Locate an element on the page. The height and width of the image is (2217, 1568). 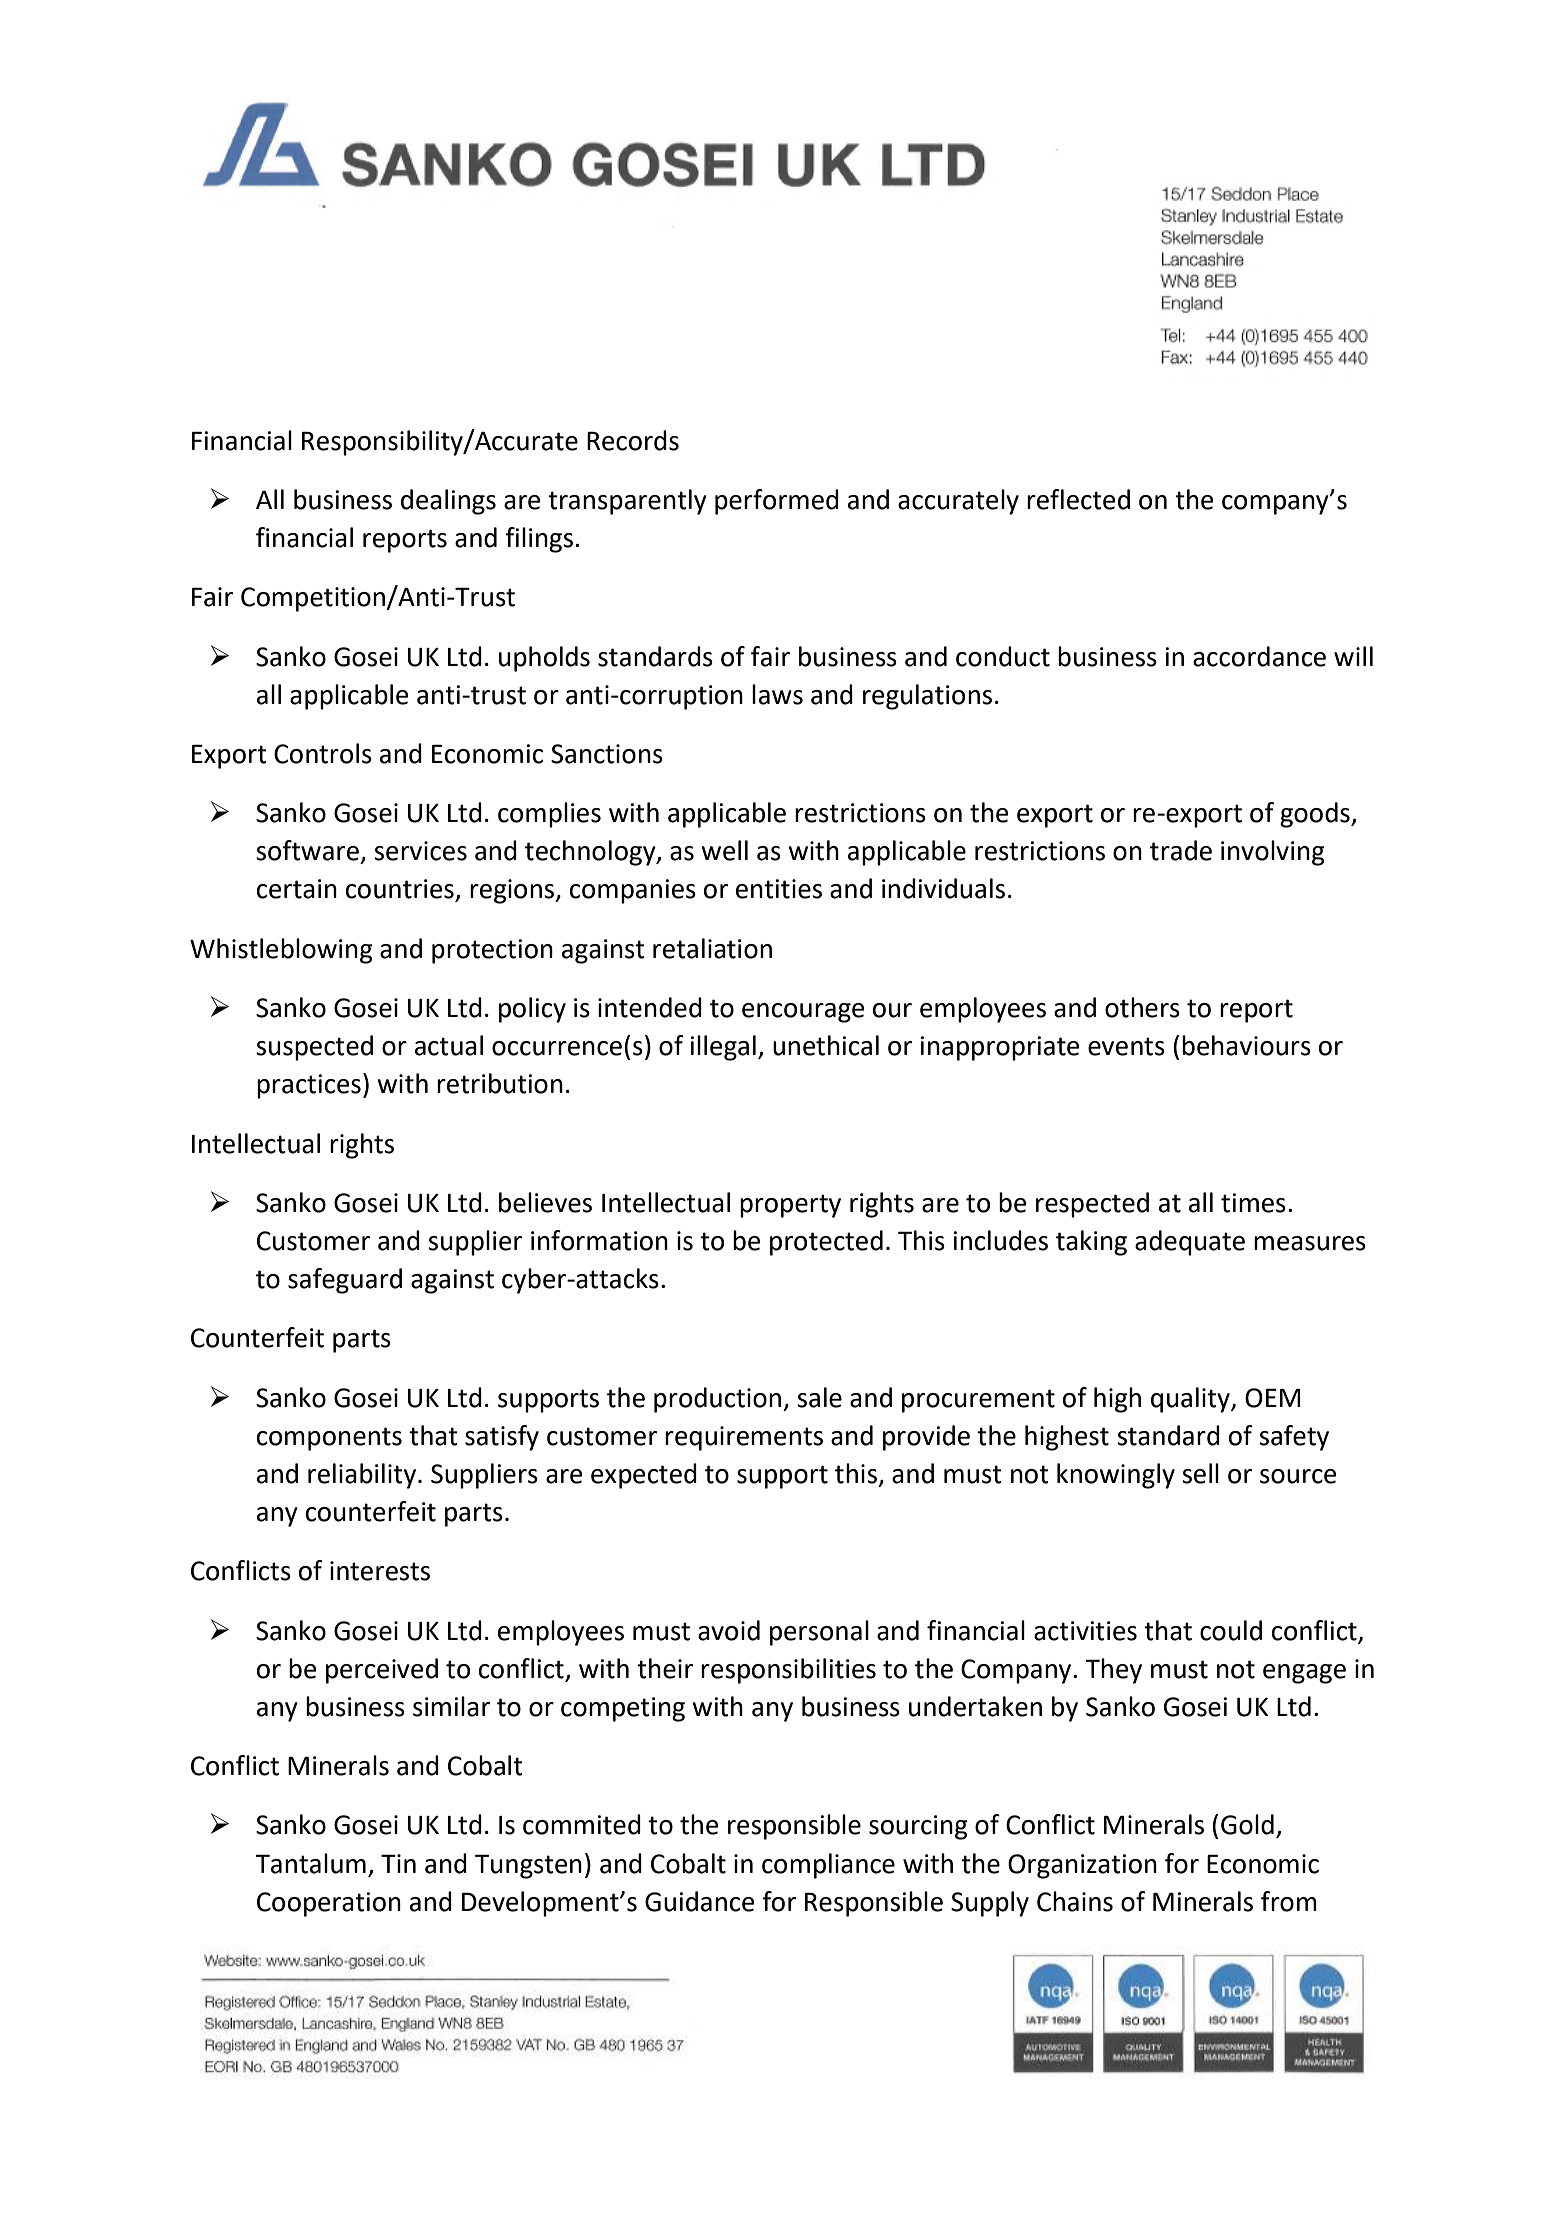
times is located at coordinates (1253, 1203).
